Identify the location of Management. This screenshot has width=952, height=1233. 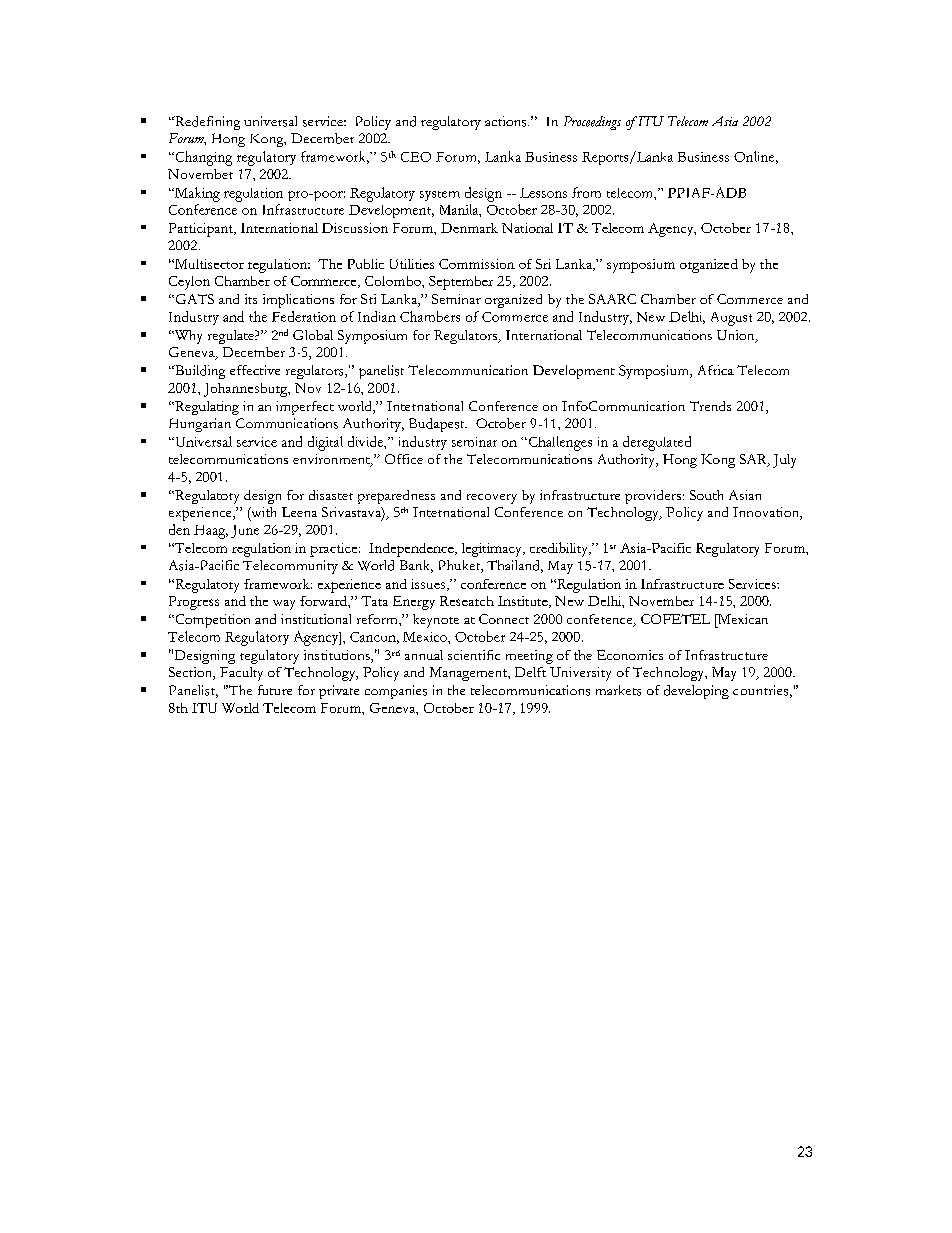
(469, 674).
